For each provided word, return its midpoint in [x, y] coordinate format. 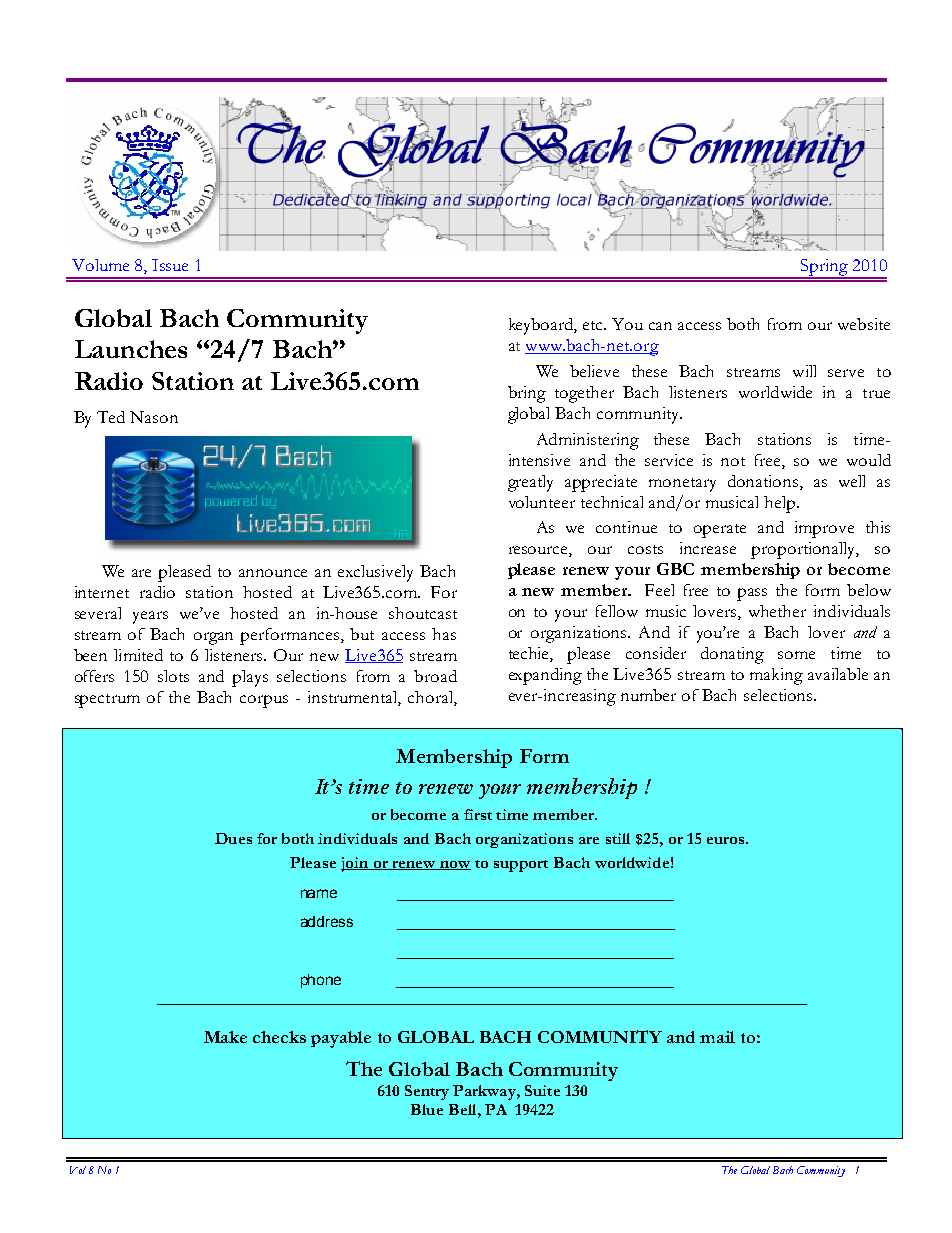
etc [594, 325]
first [478, 814]
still [618, 838]
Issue [170, 265]
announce [273, 573]
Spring [824, 269]
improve [824, 529]
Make [225, 1037]
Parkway [485, 1092]
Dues [233, 838]
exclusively [375, 573]
